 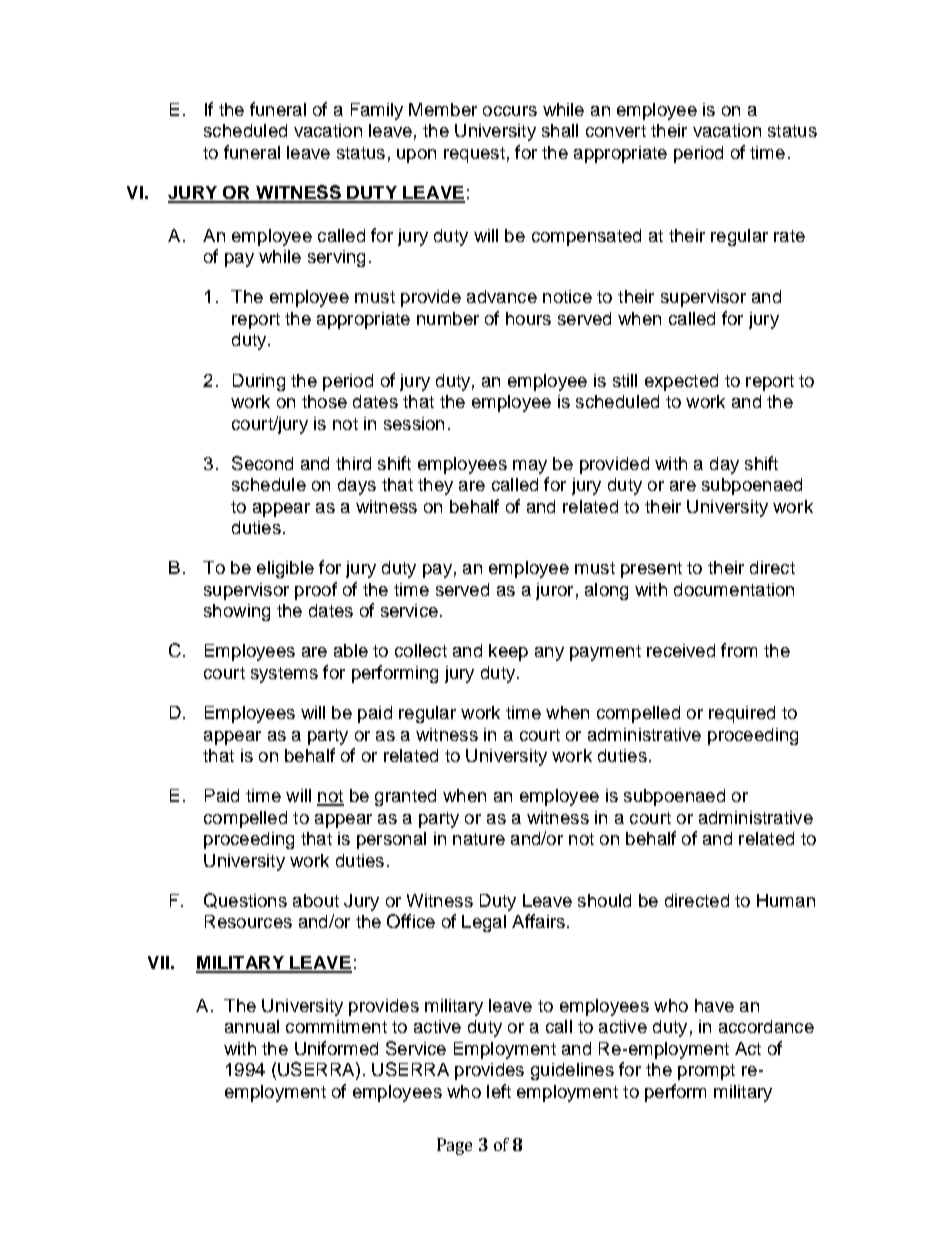 I want to click on During, so click(x=259, y=382).
